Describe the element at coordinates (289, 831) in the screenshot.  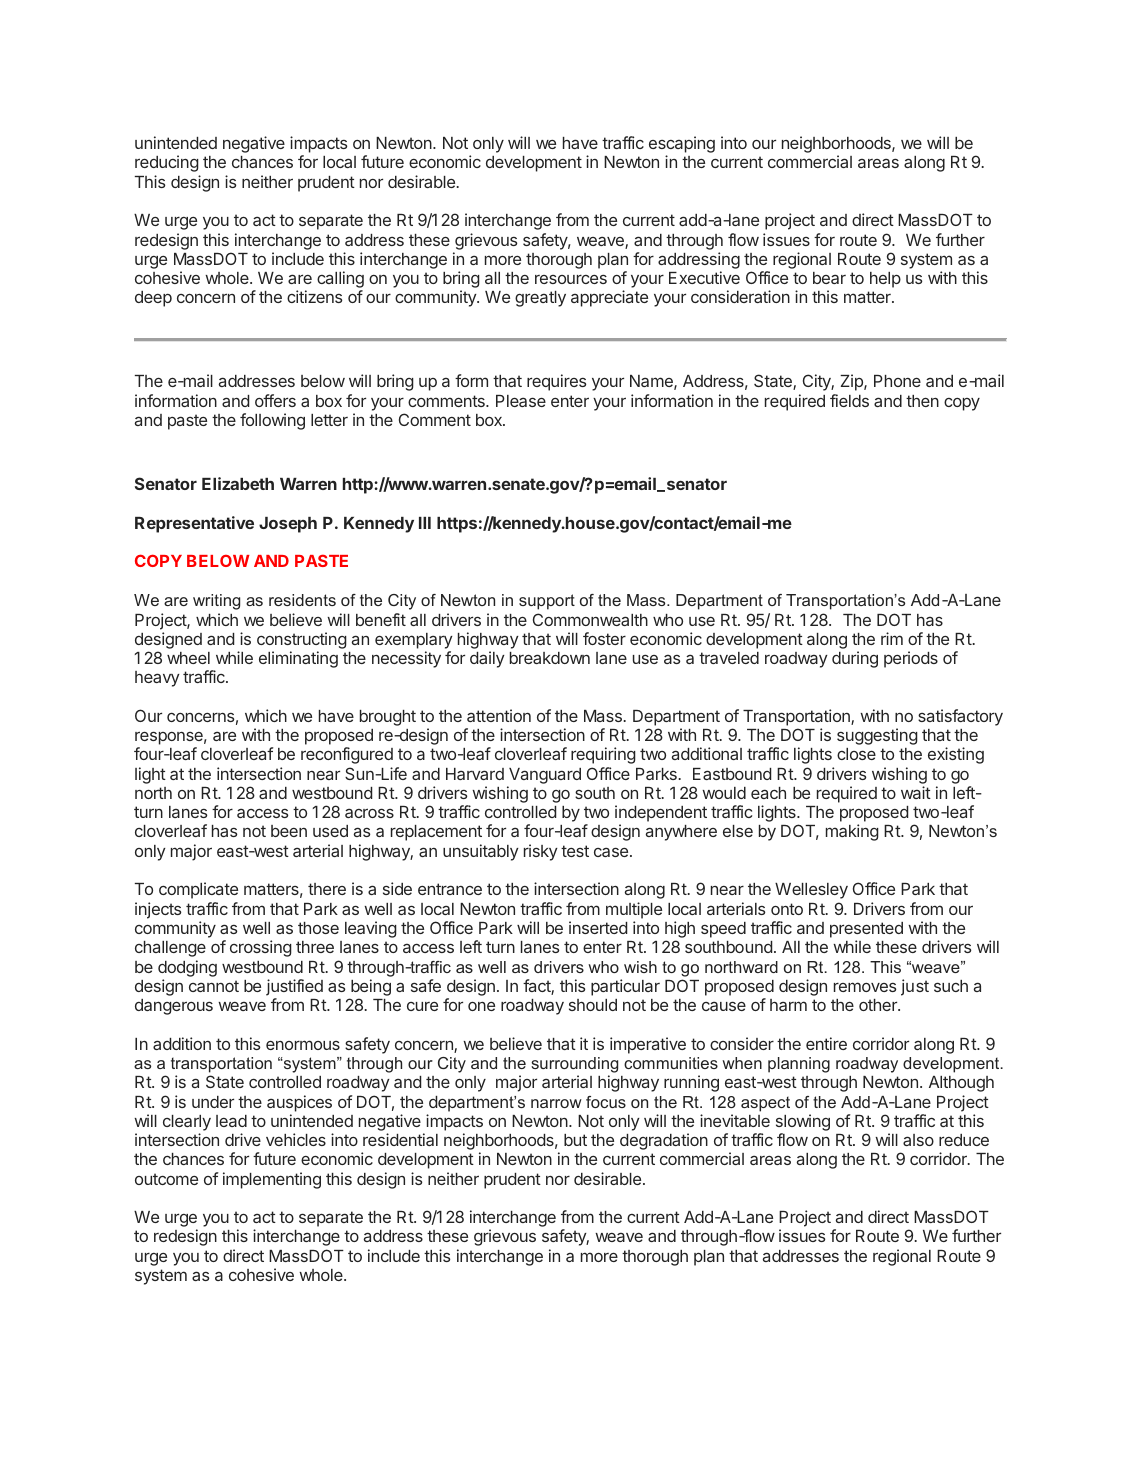
I see `been` at that location.
